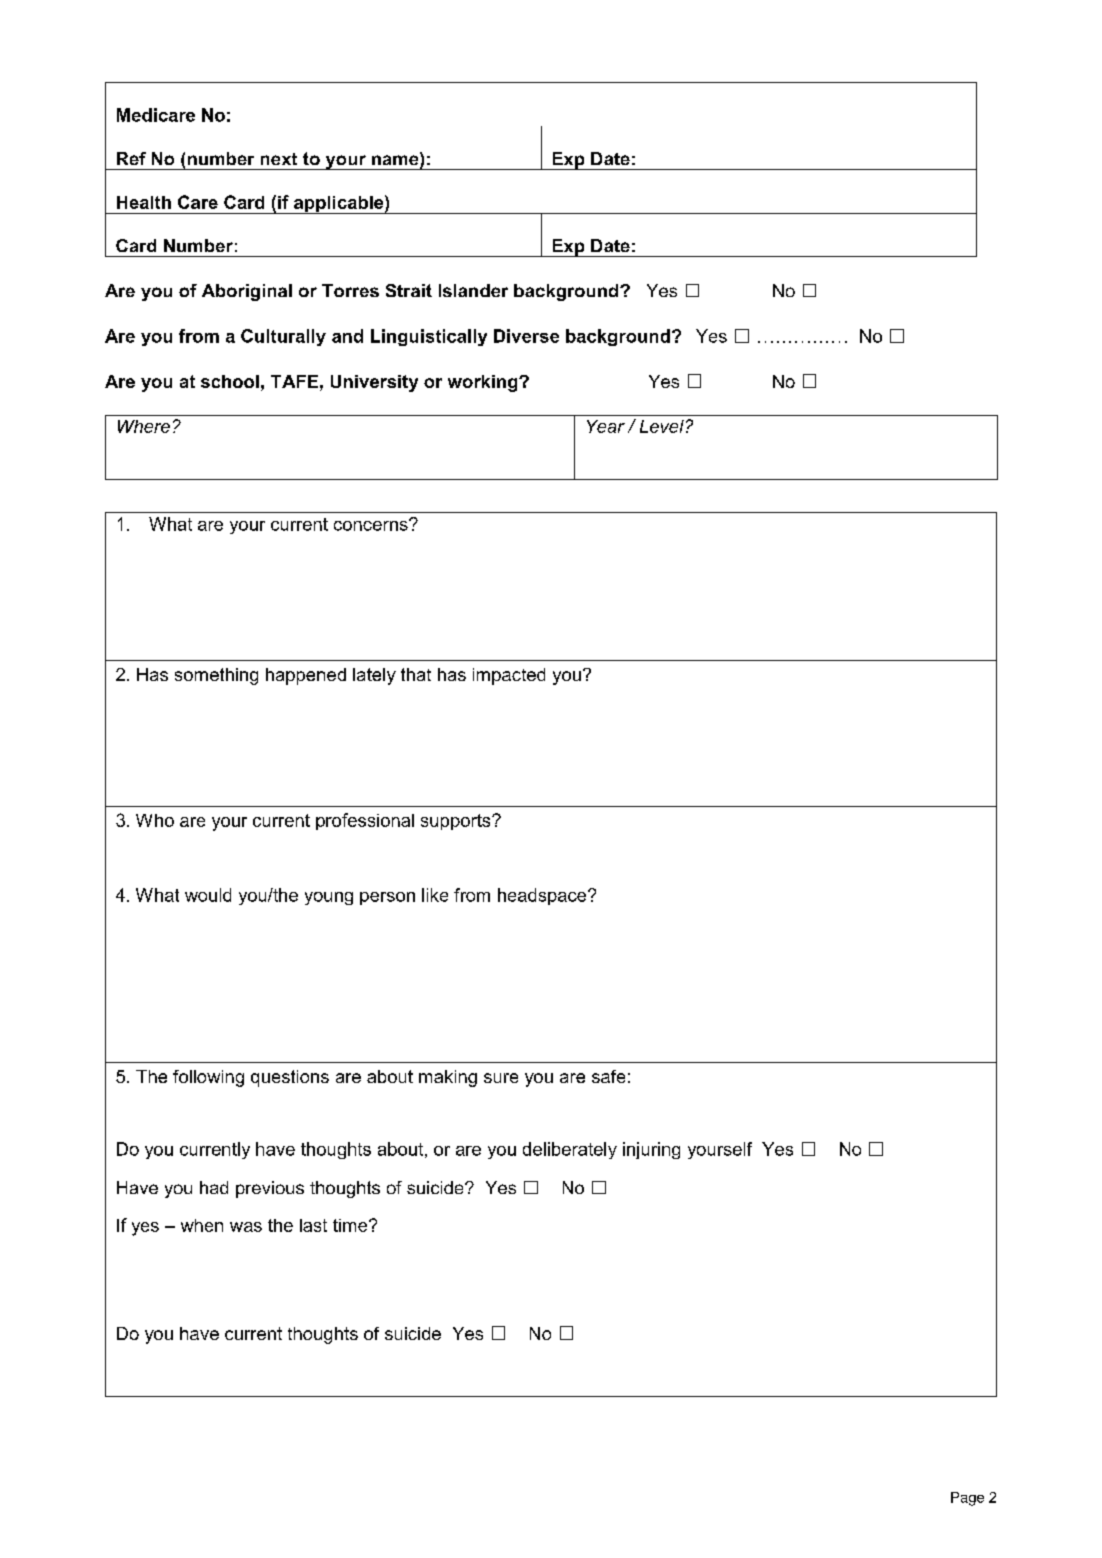 The image size is (1102, 1558). What do you see at coordinates (967, 1499) in the screenshot?
I see `Page` at bounding box center [967, 1499].
